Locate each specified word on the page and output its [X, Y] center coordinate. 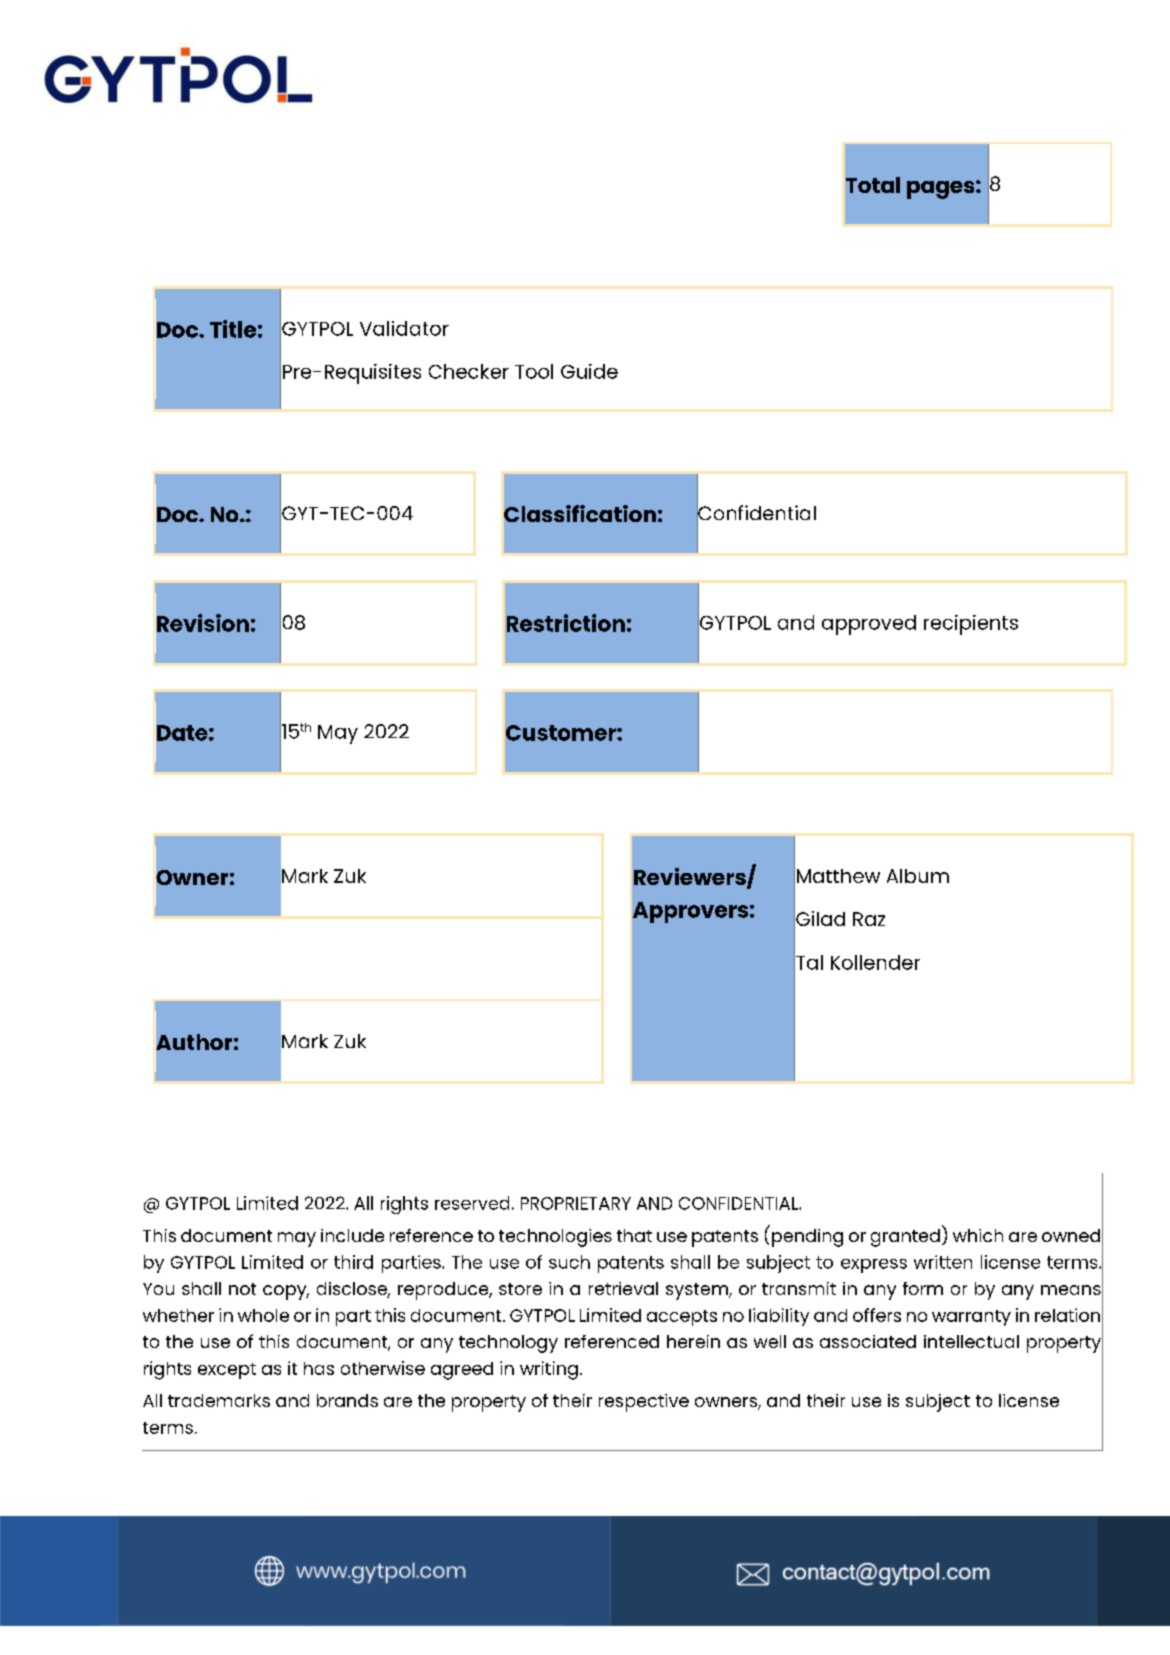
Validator [404, 328]
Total [873, 185]
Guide [589, 371]
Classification [580, 513]
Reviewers [691, 878]
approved [869, 625]
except [227, 1371]
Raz [869, 919]
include [352, 1235]
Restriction [566, 623]
